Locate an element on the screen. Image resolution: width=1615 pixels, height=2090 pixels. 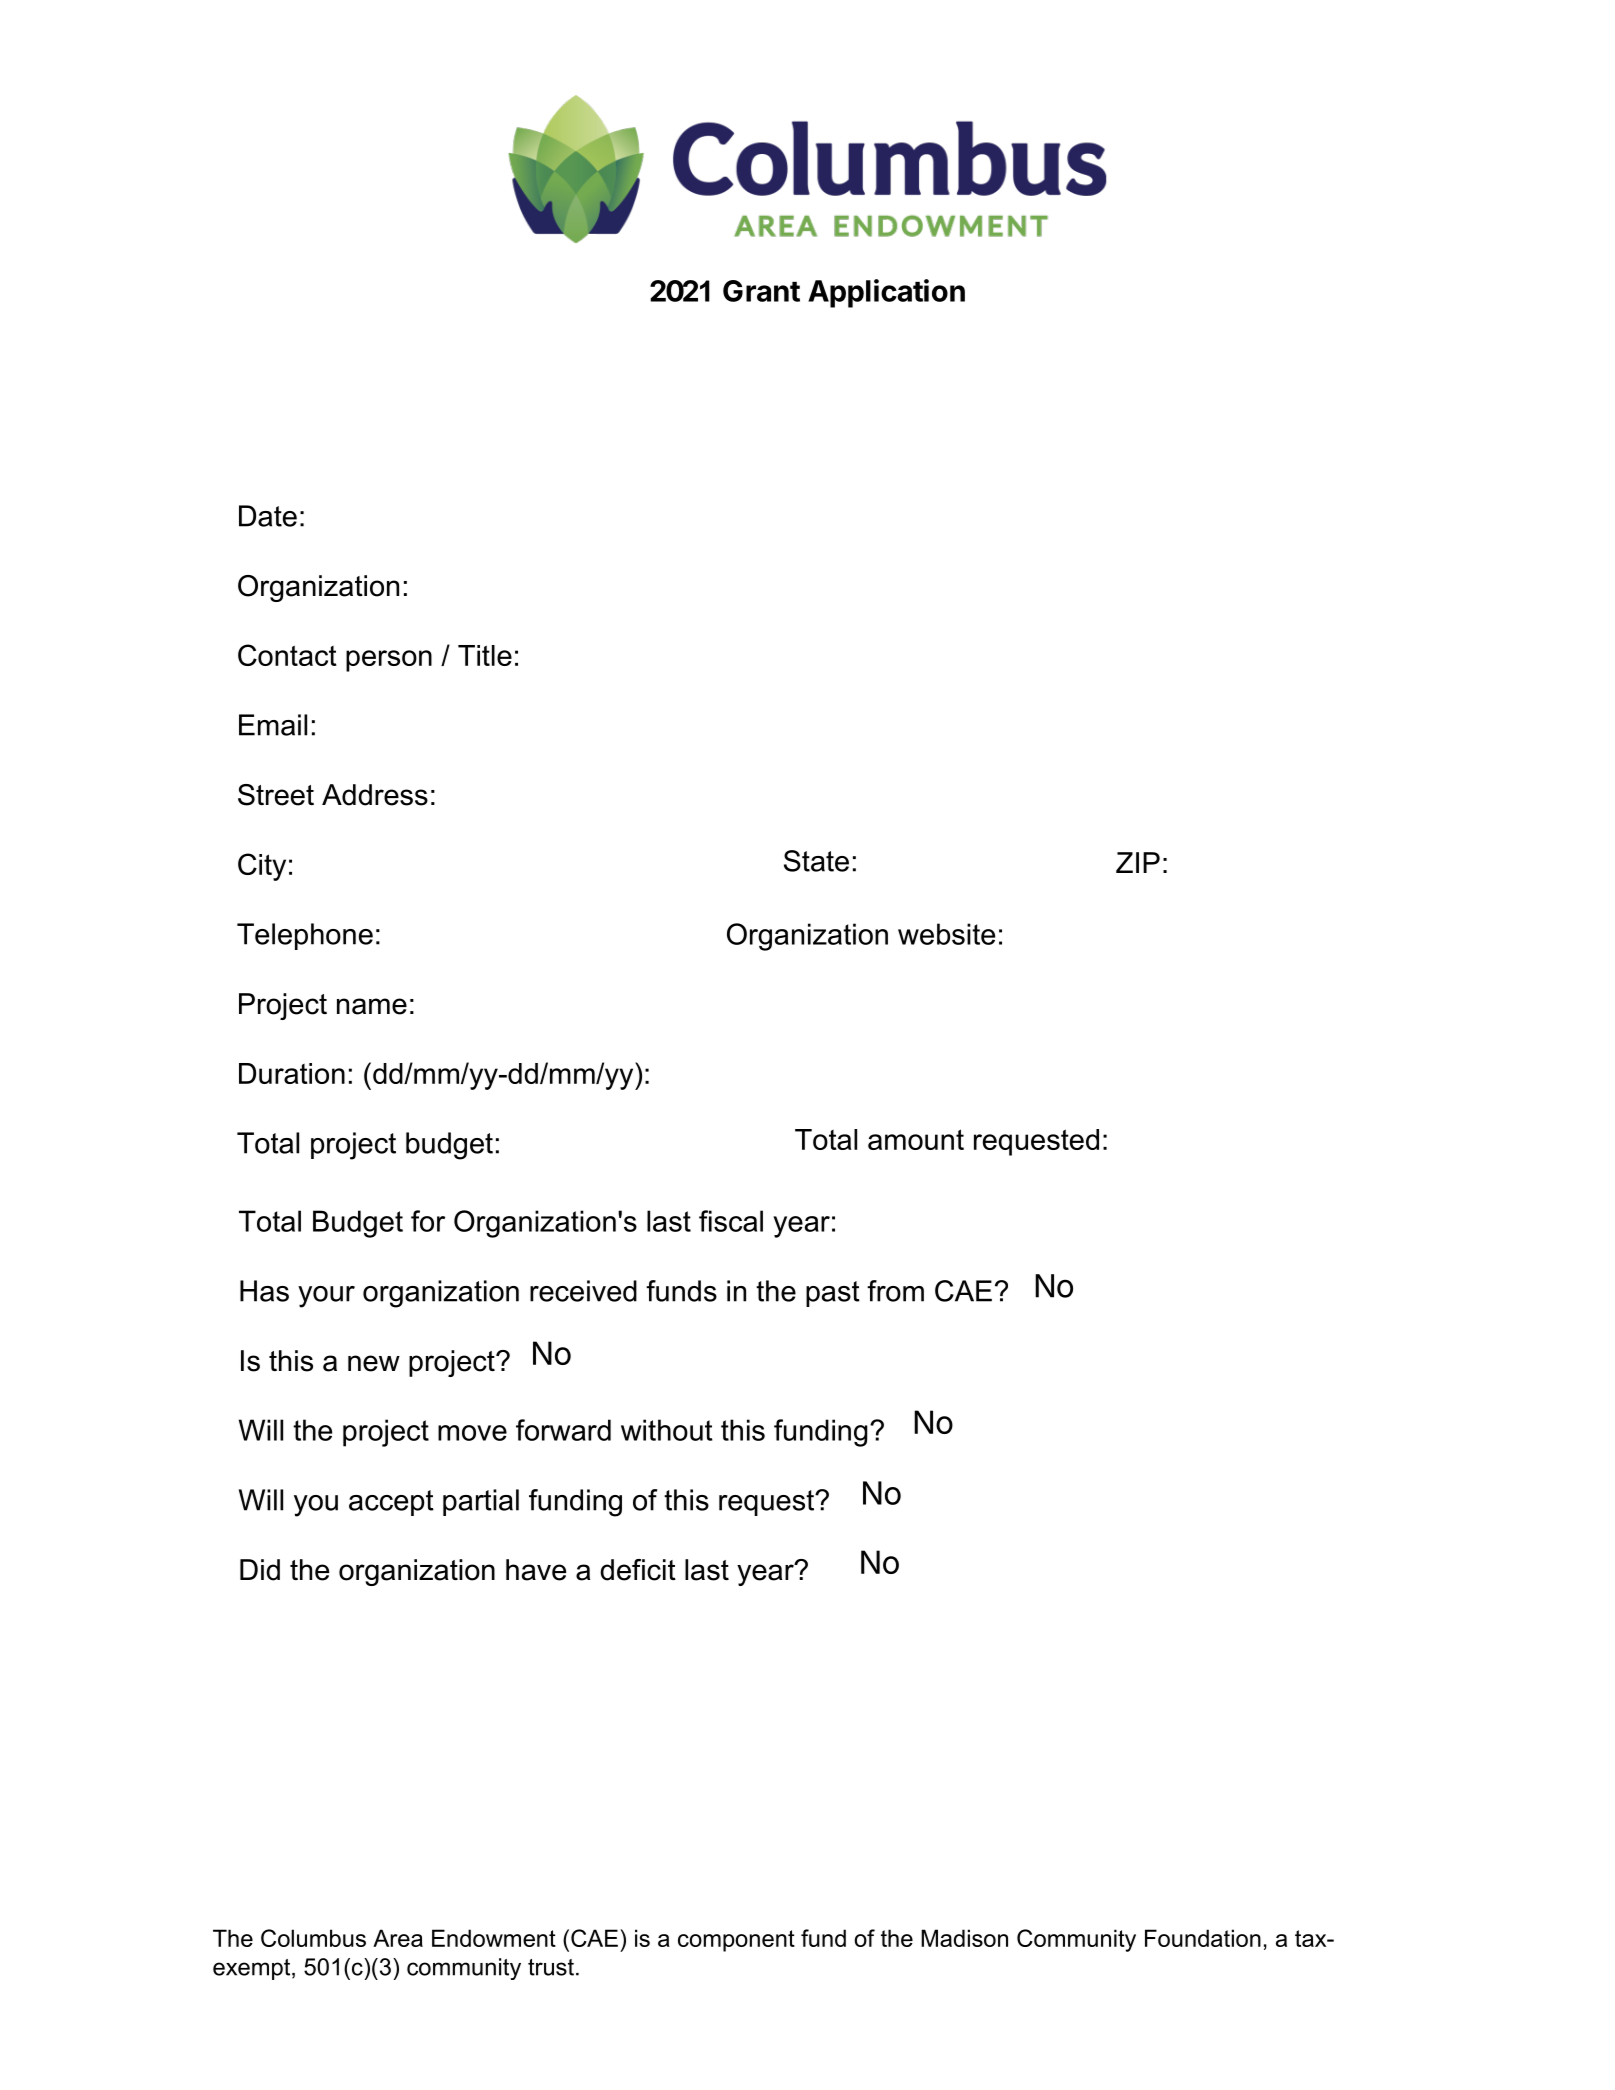
State is located at coordinates (816, 861).
